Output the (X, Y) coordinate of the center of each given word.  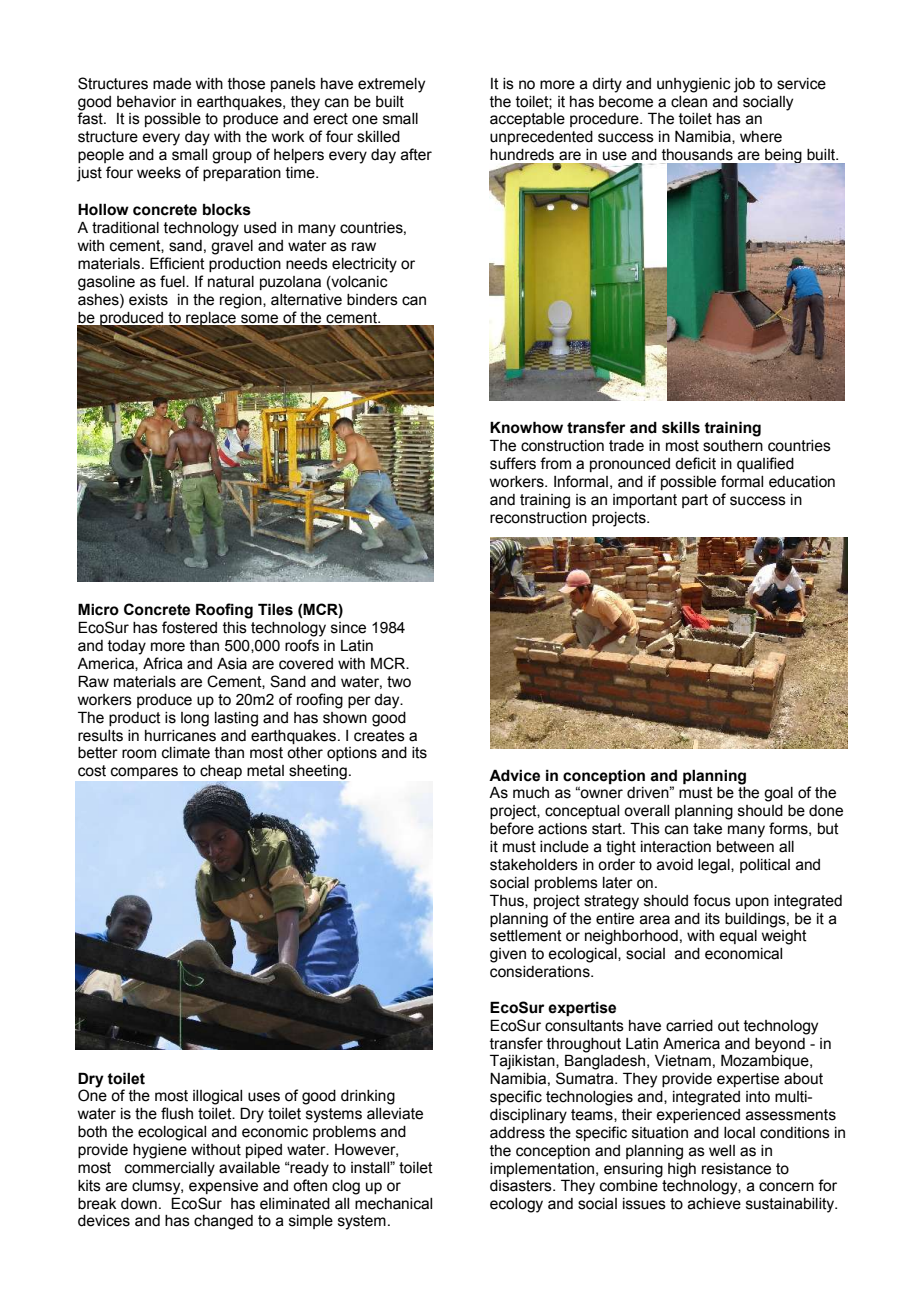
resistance (736, 1169)
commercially (170, 1169)
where (761, 137)
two (399, 682)
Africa (163, 663)
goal (778, 794)
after (416, 154)
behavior (146, 102)
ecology (516, 1205)
